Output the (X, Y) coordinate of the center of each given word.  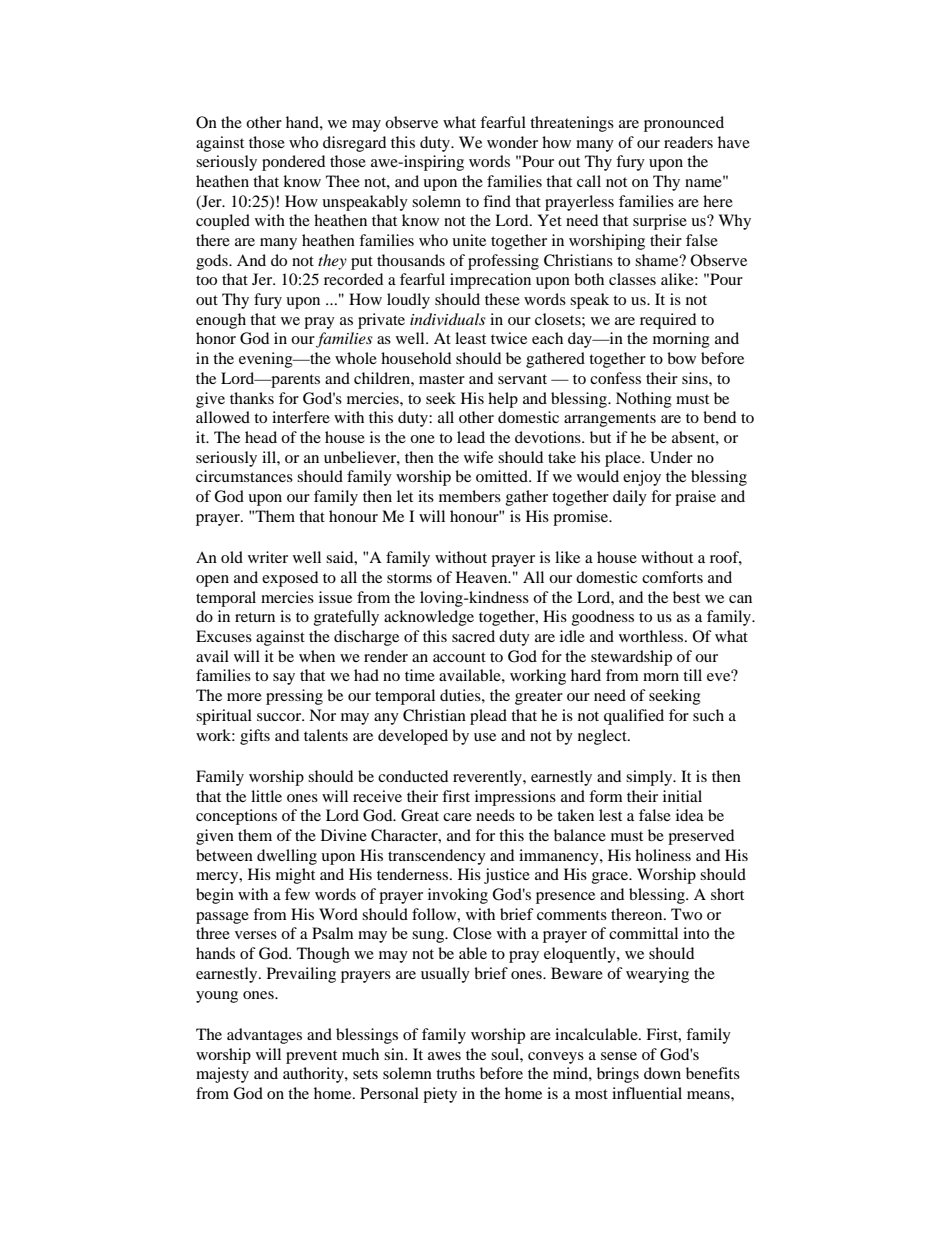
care (457, 817)
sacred (473, 636)
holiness (663, 855)
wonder (512, 142)
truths (455, 1073)
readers (688, 142)
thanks (252, 398)
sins (696, 378)
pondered (293, 163)
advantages (264, 1036)
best (686, 597)
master (442, 379)
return (255, 617)
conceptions (236, 817)
